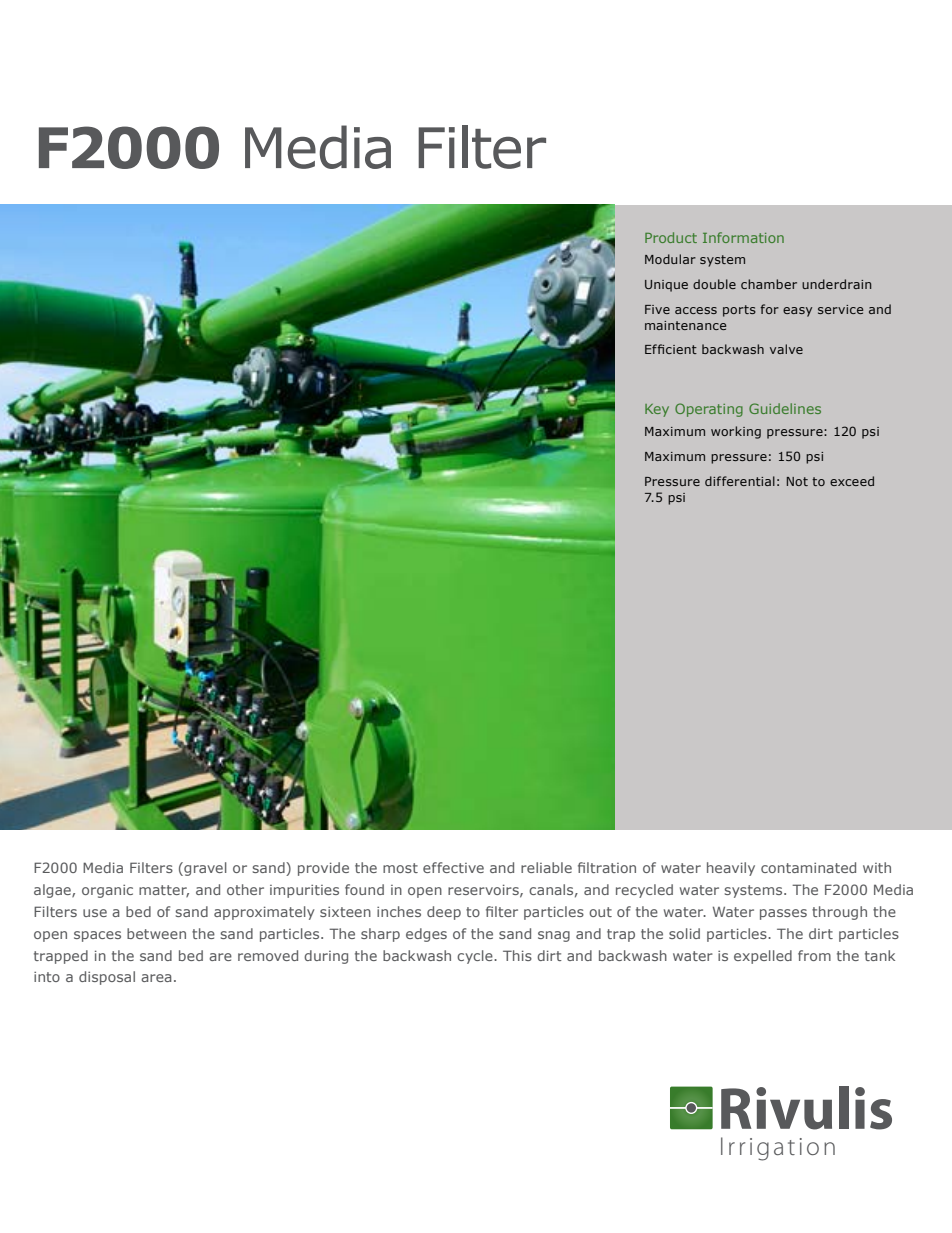  What do you see at coordinates (797, 481) in the document?
I see `Not` at bounding box center [797, 481].
